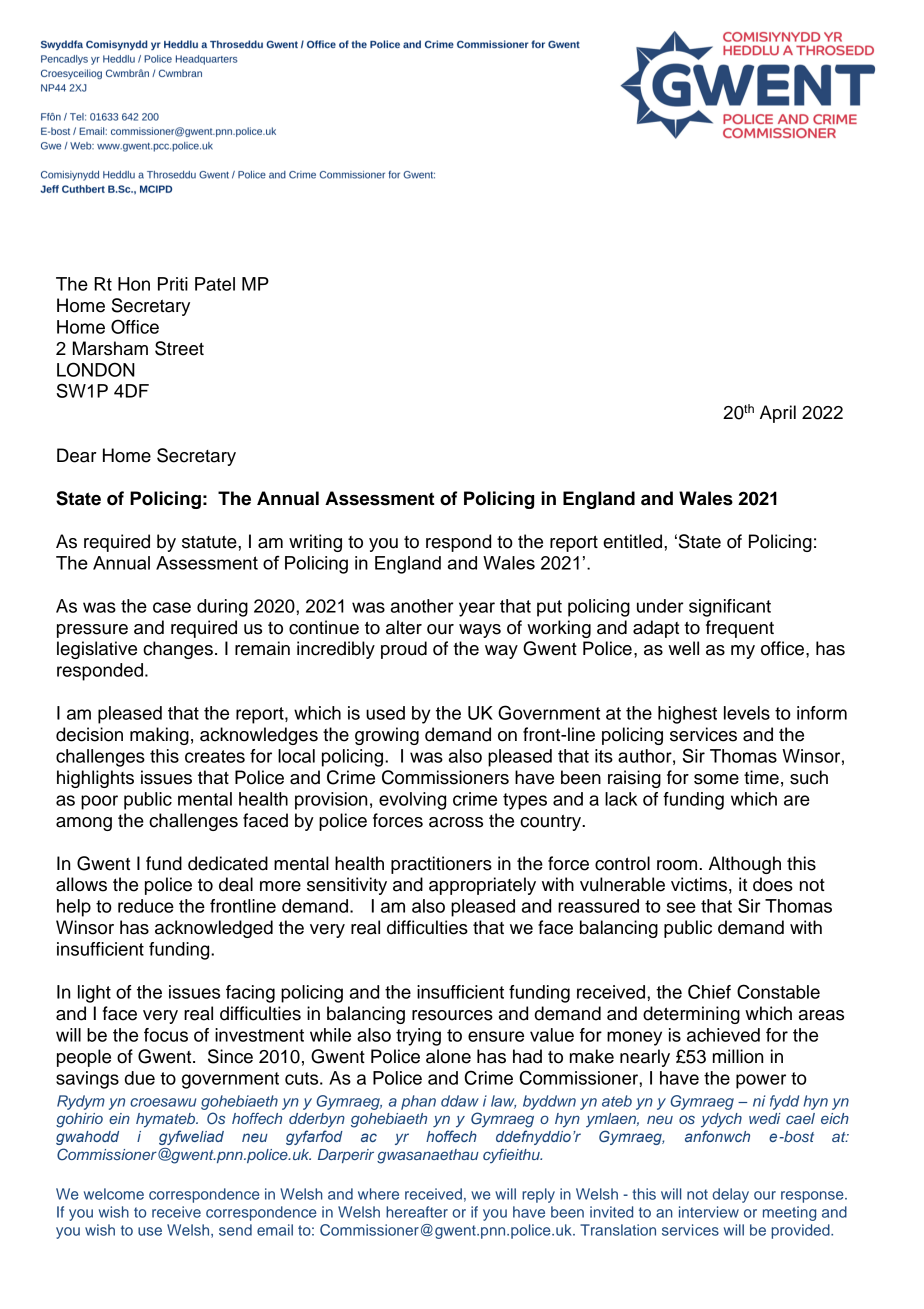 This page has width=924, height=1309. I want to click on Chief, so click(709, 991).
